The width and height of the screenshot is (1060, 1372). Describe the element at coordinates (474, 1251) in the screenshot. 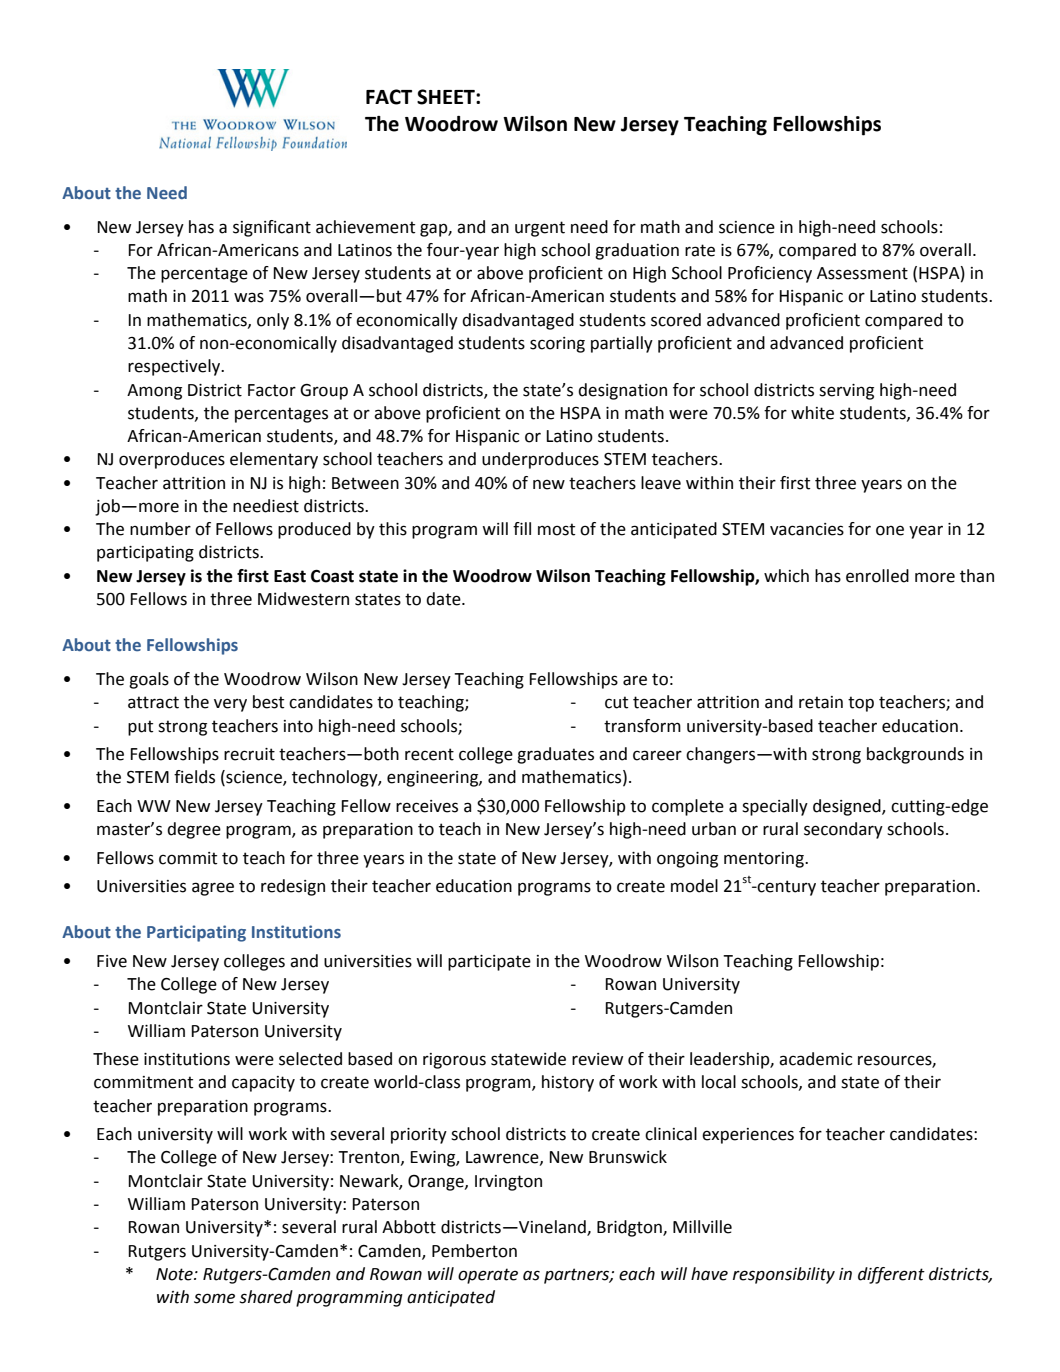

I see `Pemberton` at that location.
